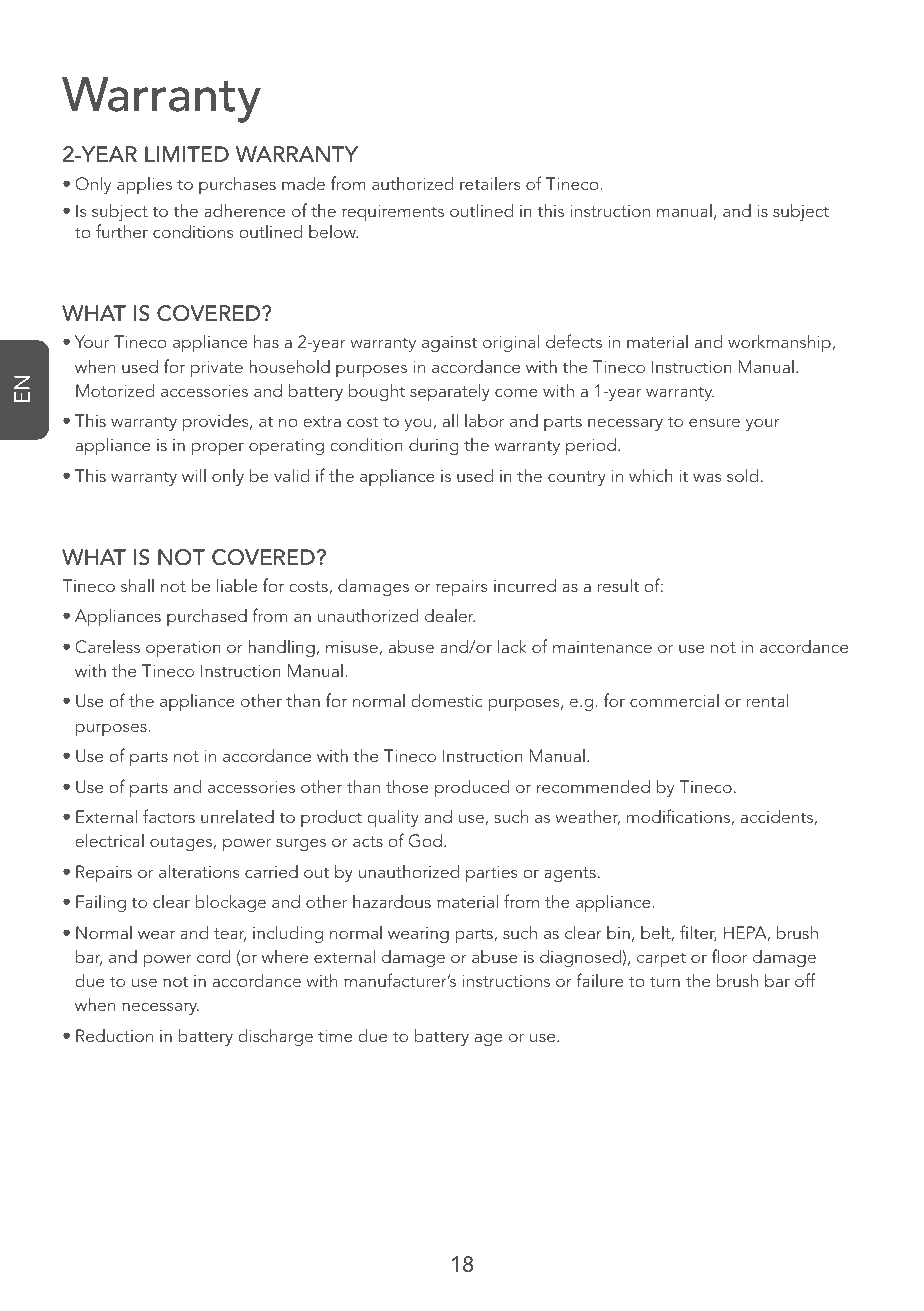 Image resolution: width=924 pixels, height=1311 pixels. What do you see at coordinates (714, 422) in the document?
I see `ensure` at bounding box center [714, 422].
